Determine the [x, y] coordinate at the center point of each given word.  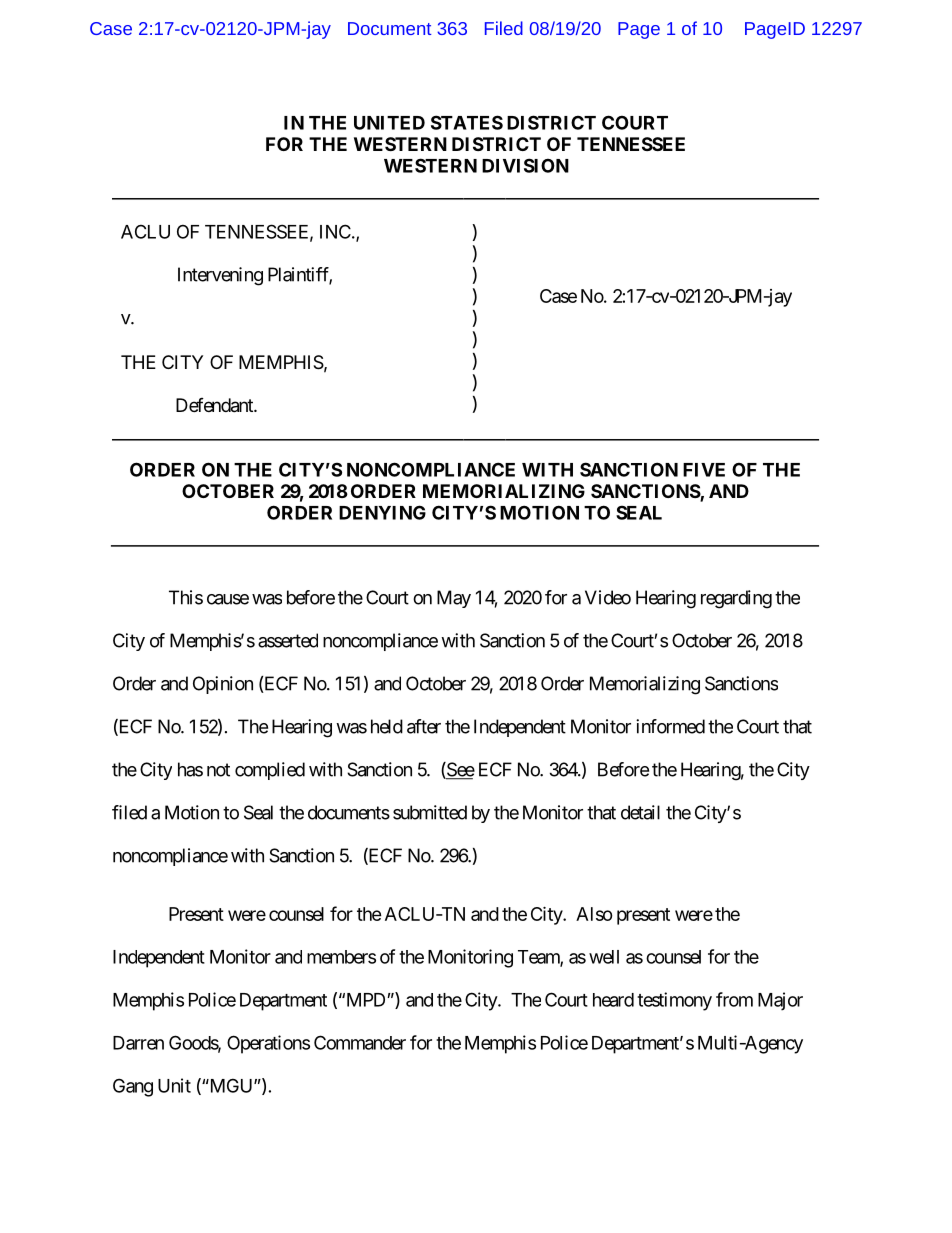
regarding [736, 599]
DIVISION [525, 165]
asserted [288, 640]
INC [335, 231]
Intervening [220, 276]
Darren [138, 1043]
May [454, 599]
